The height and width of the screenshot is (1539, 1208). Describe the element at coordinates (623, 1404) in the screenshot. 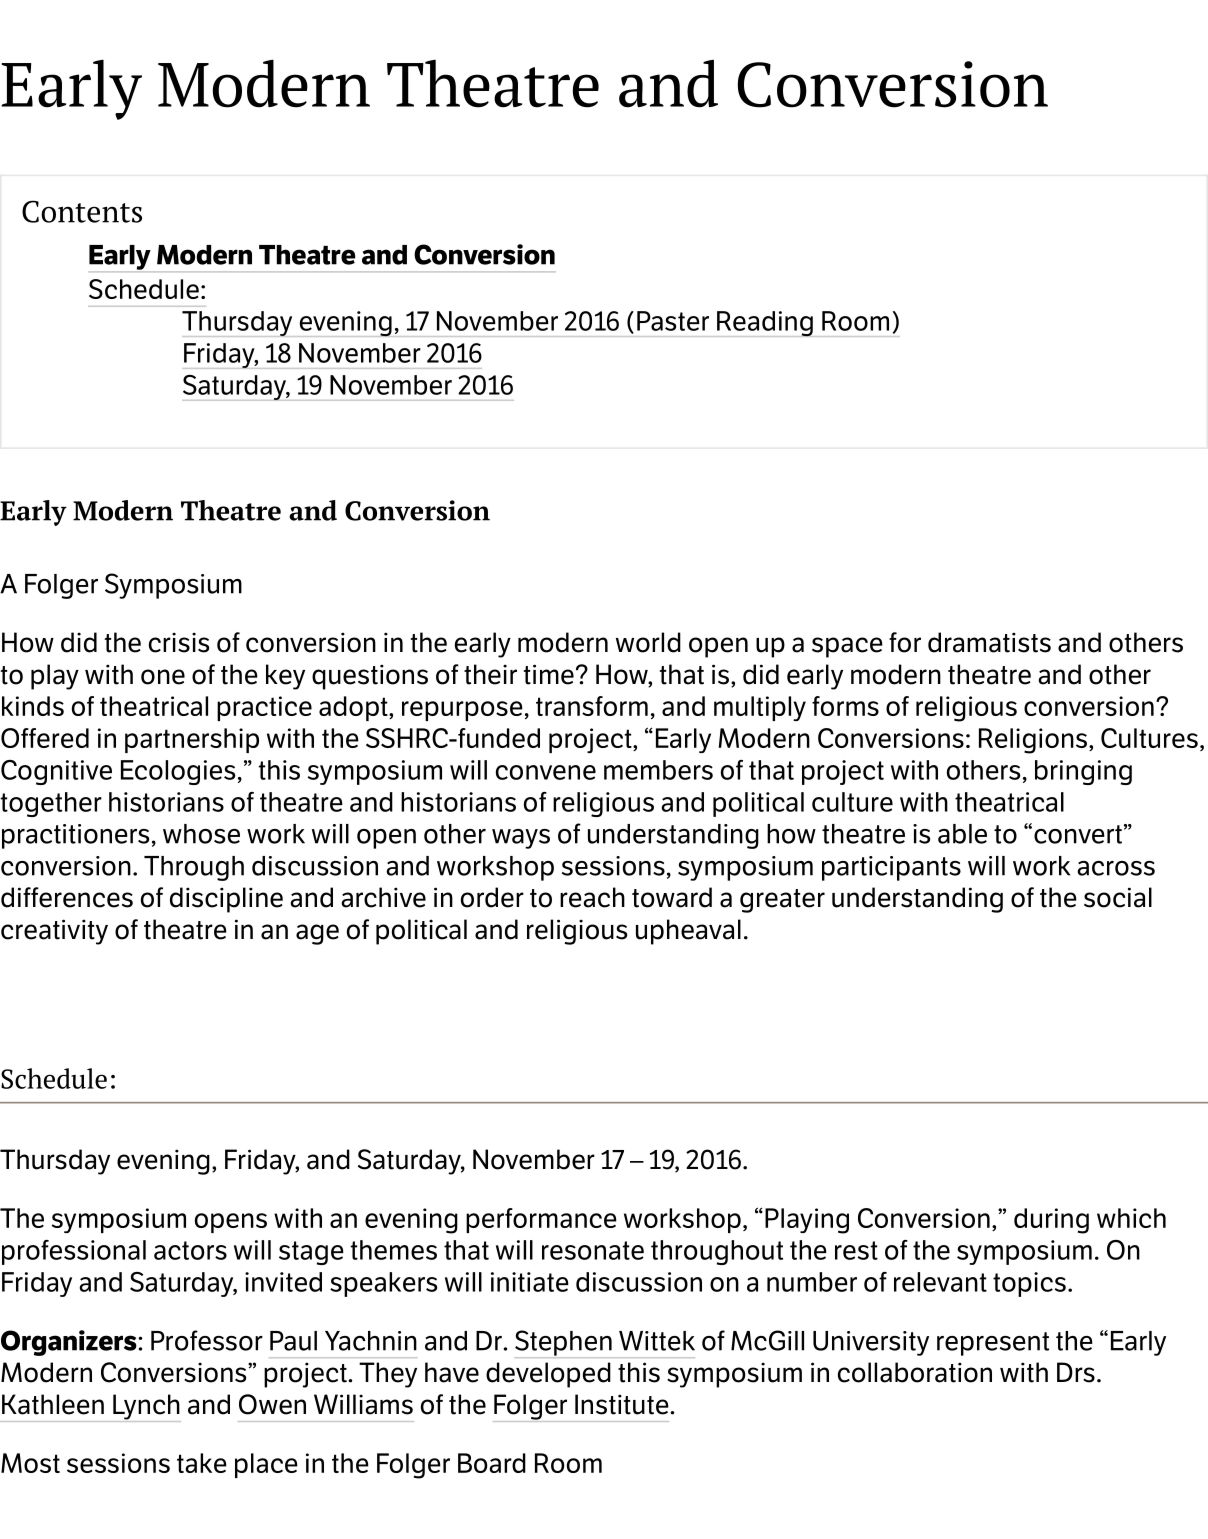

I see `Institute` at that location.
